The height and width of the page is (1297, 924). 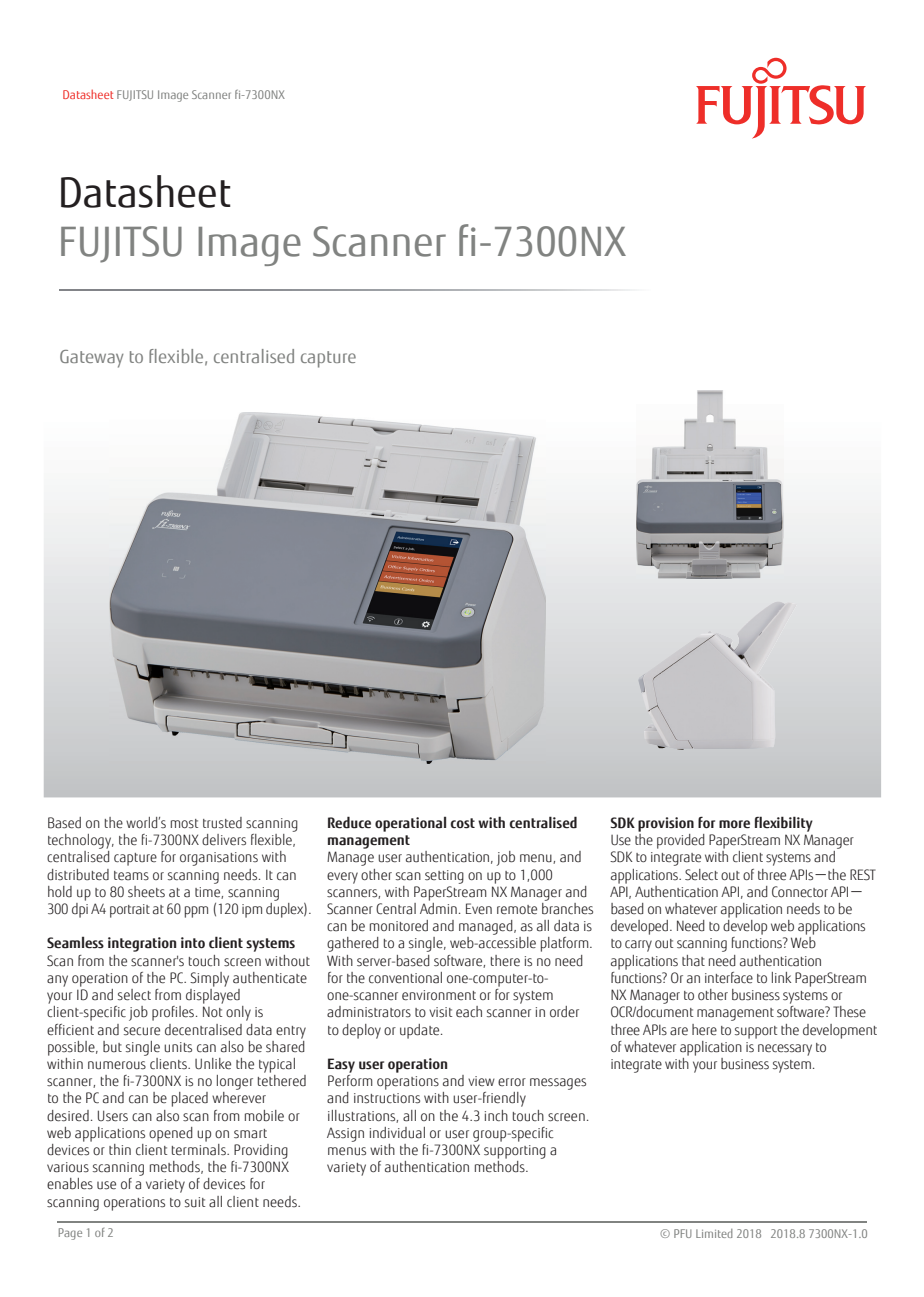 I want to click on cost, so click(x=462, y=823).
